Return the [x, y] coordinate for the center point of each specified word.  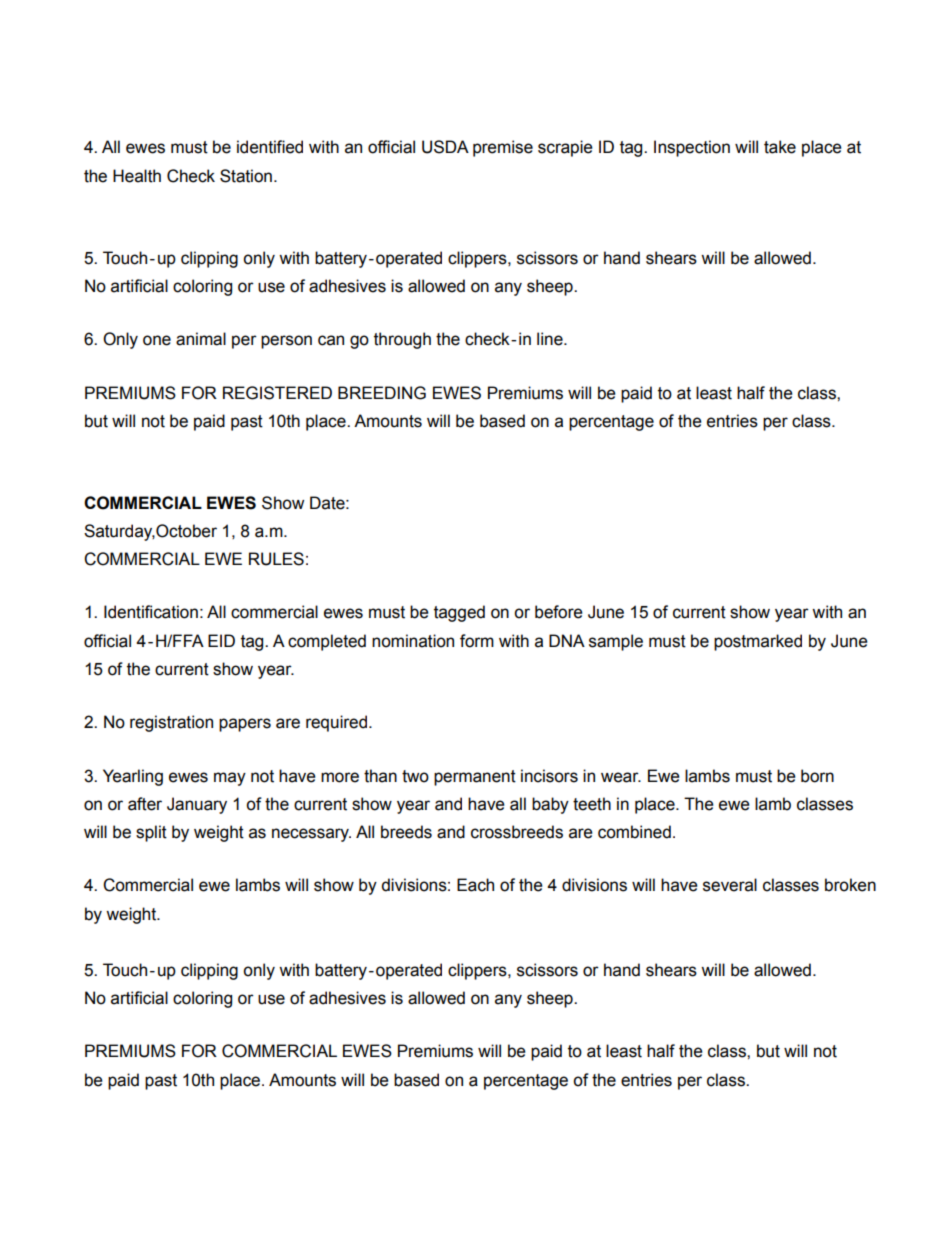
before [559, 612]
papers [245, 725]
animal [201, 339]
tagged [459, 613]
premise [503, 148]
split [151, 833]
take [780, 147]
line [551, 339]
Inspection [692, 148]
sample [616, 642]
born [817, 776]
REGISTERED [277, 393]
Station [246, 176]
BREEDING [382, 393]
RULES [276, 559]
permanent [475, 778]
